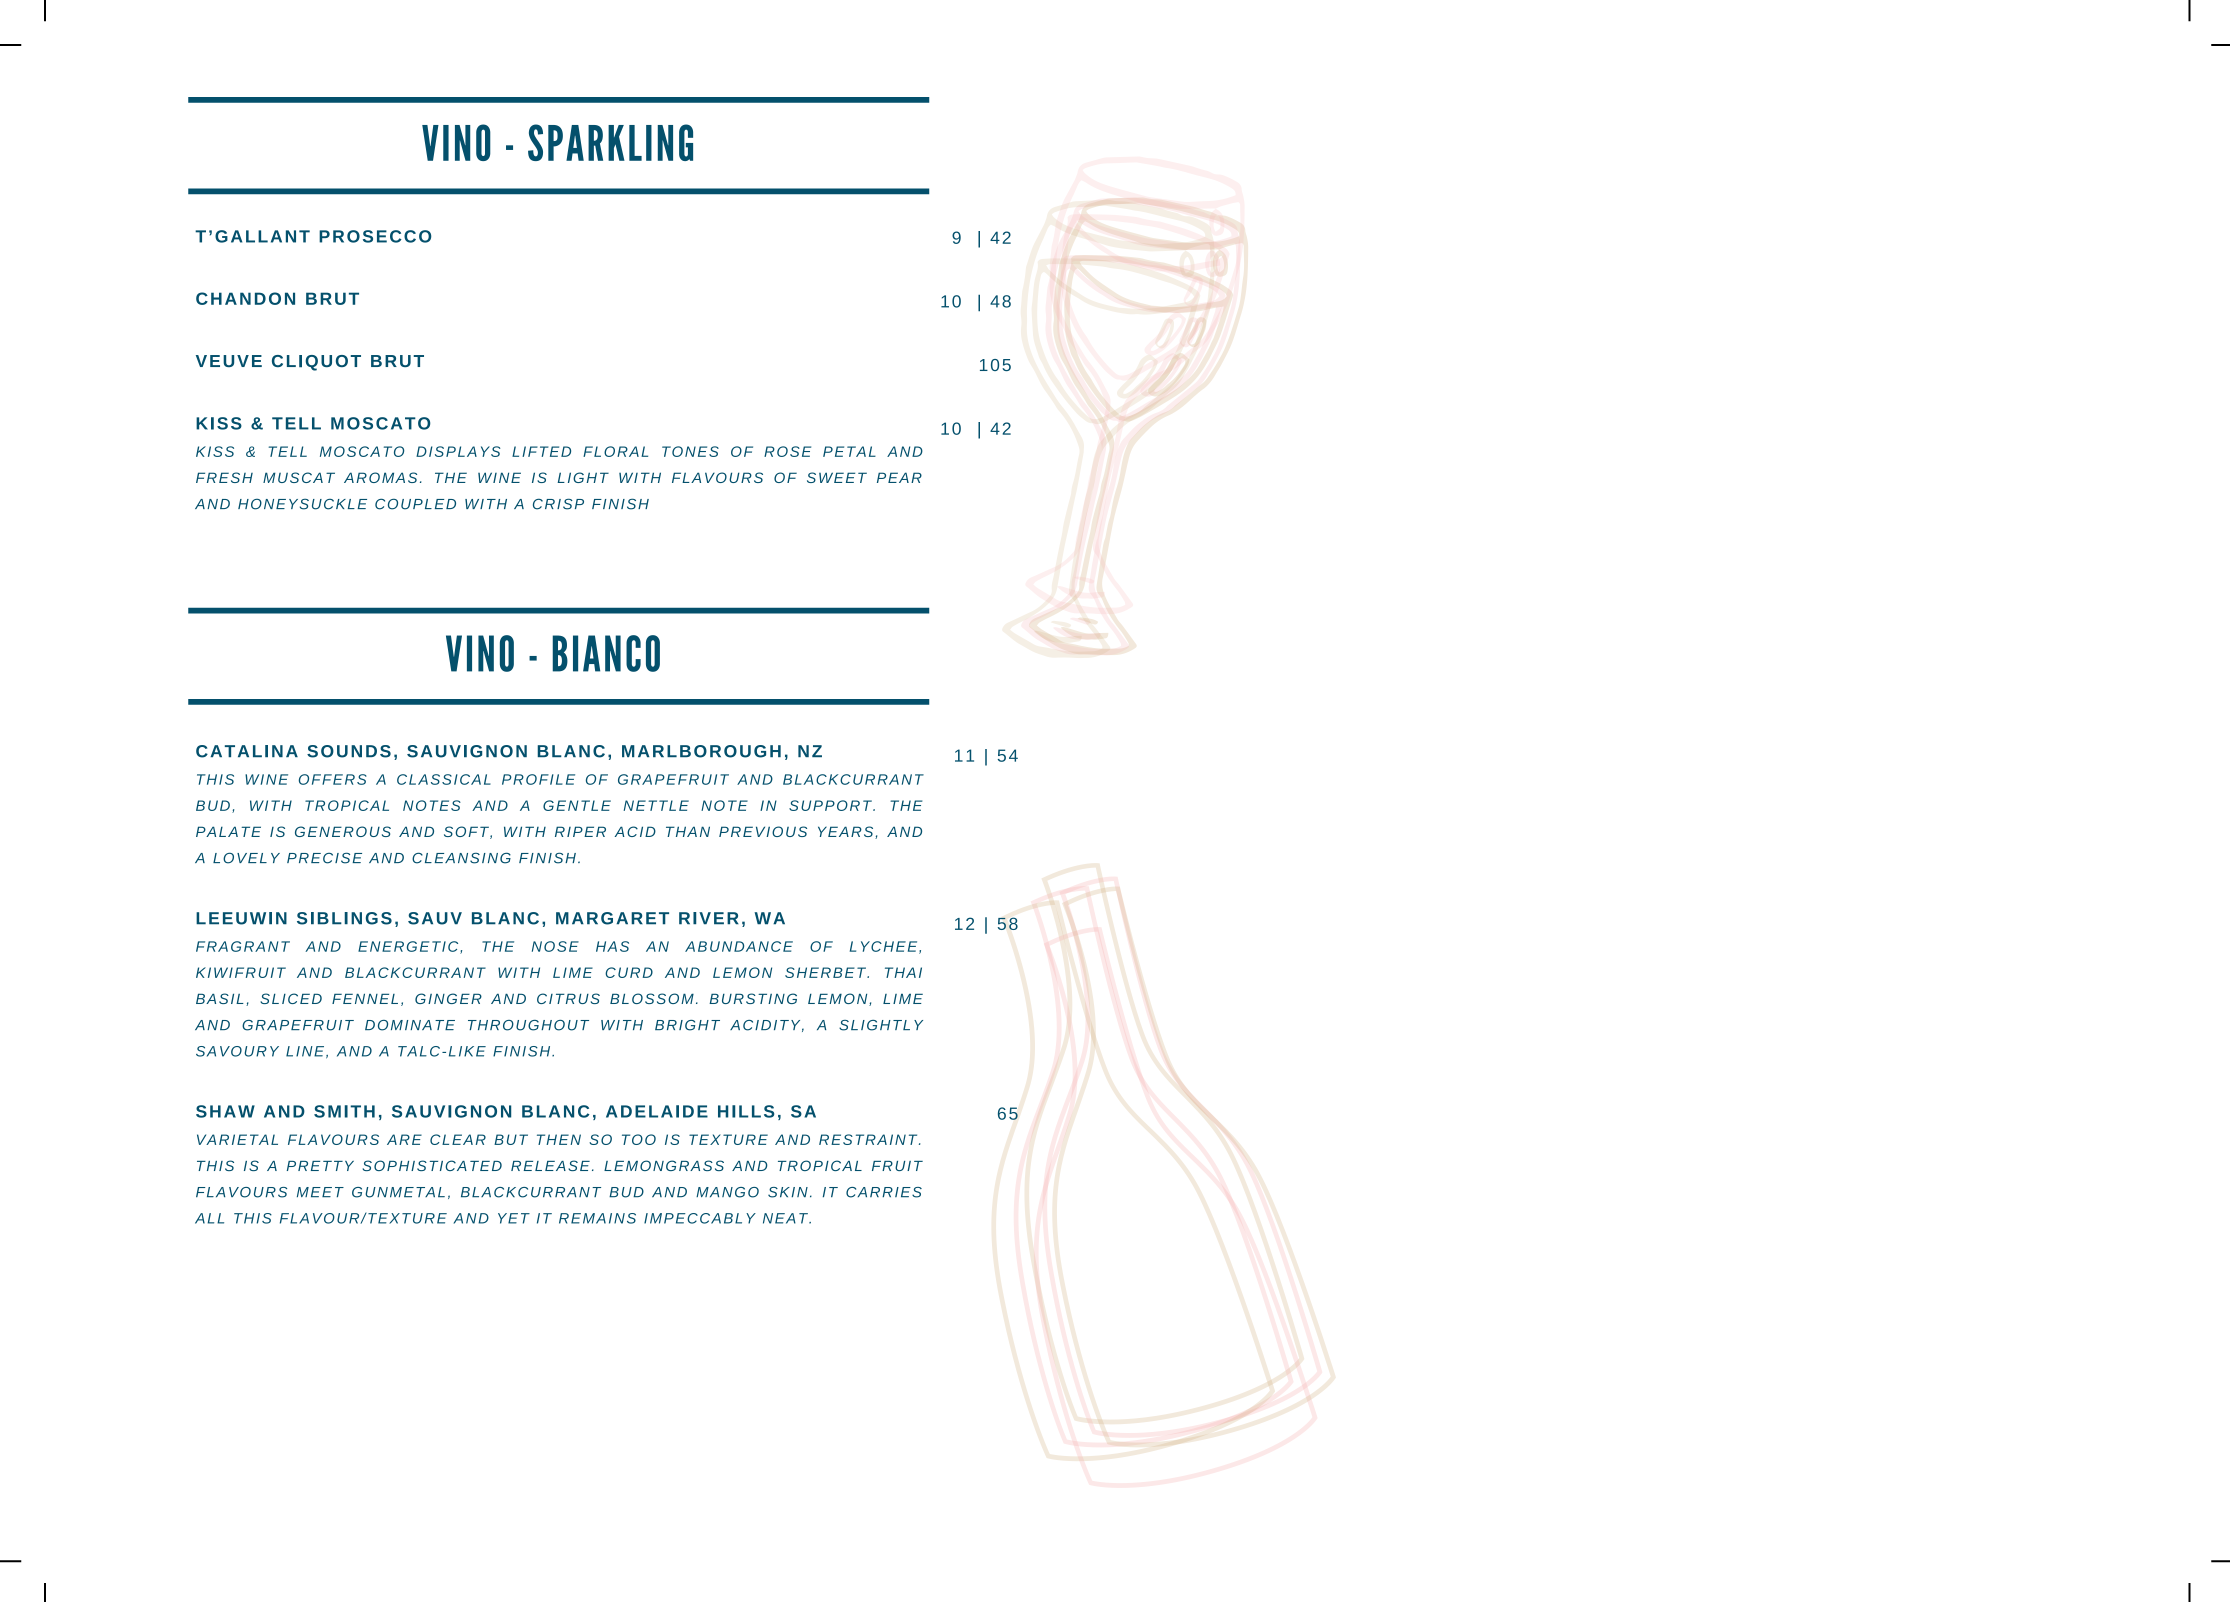 This page has width=2230, height=1602. Describe the element at coordinates (837, 477) in the page. I see `SWEET` at that location.
